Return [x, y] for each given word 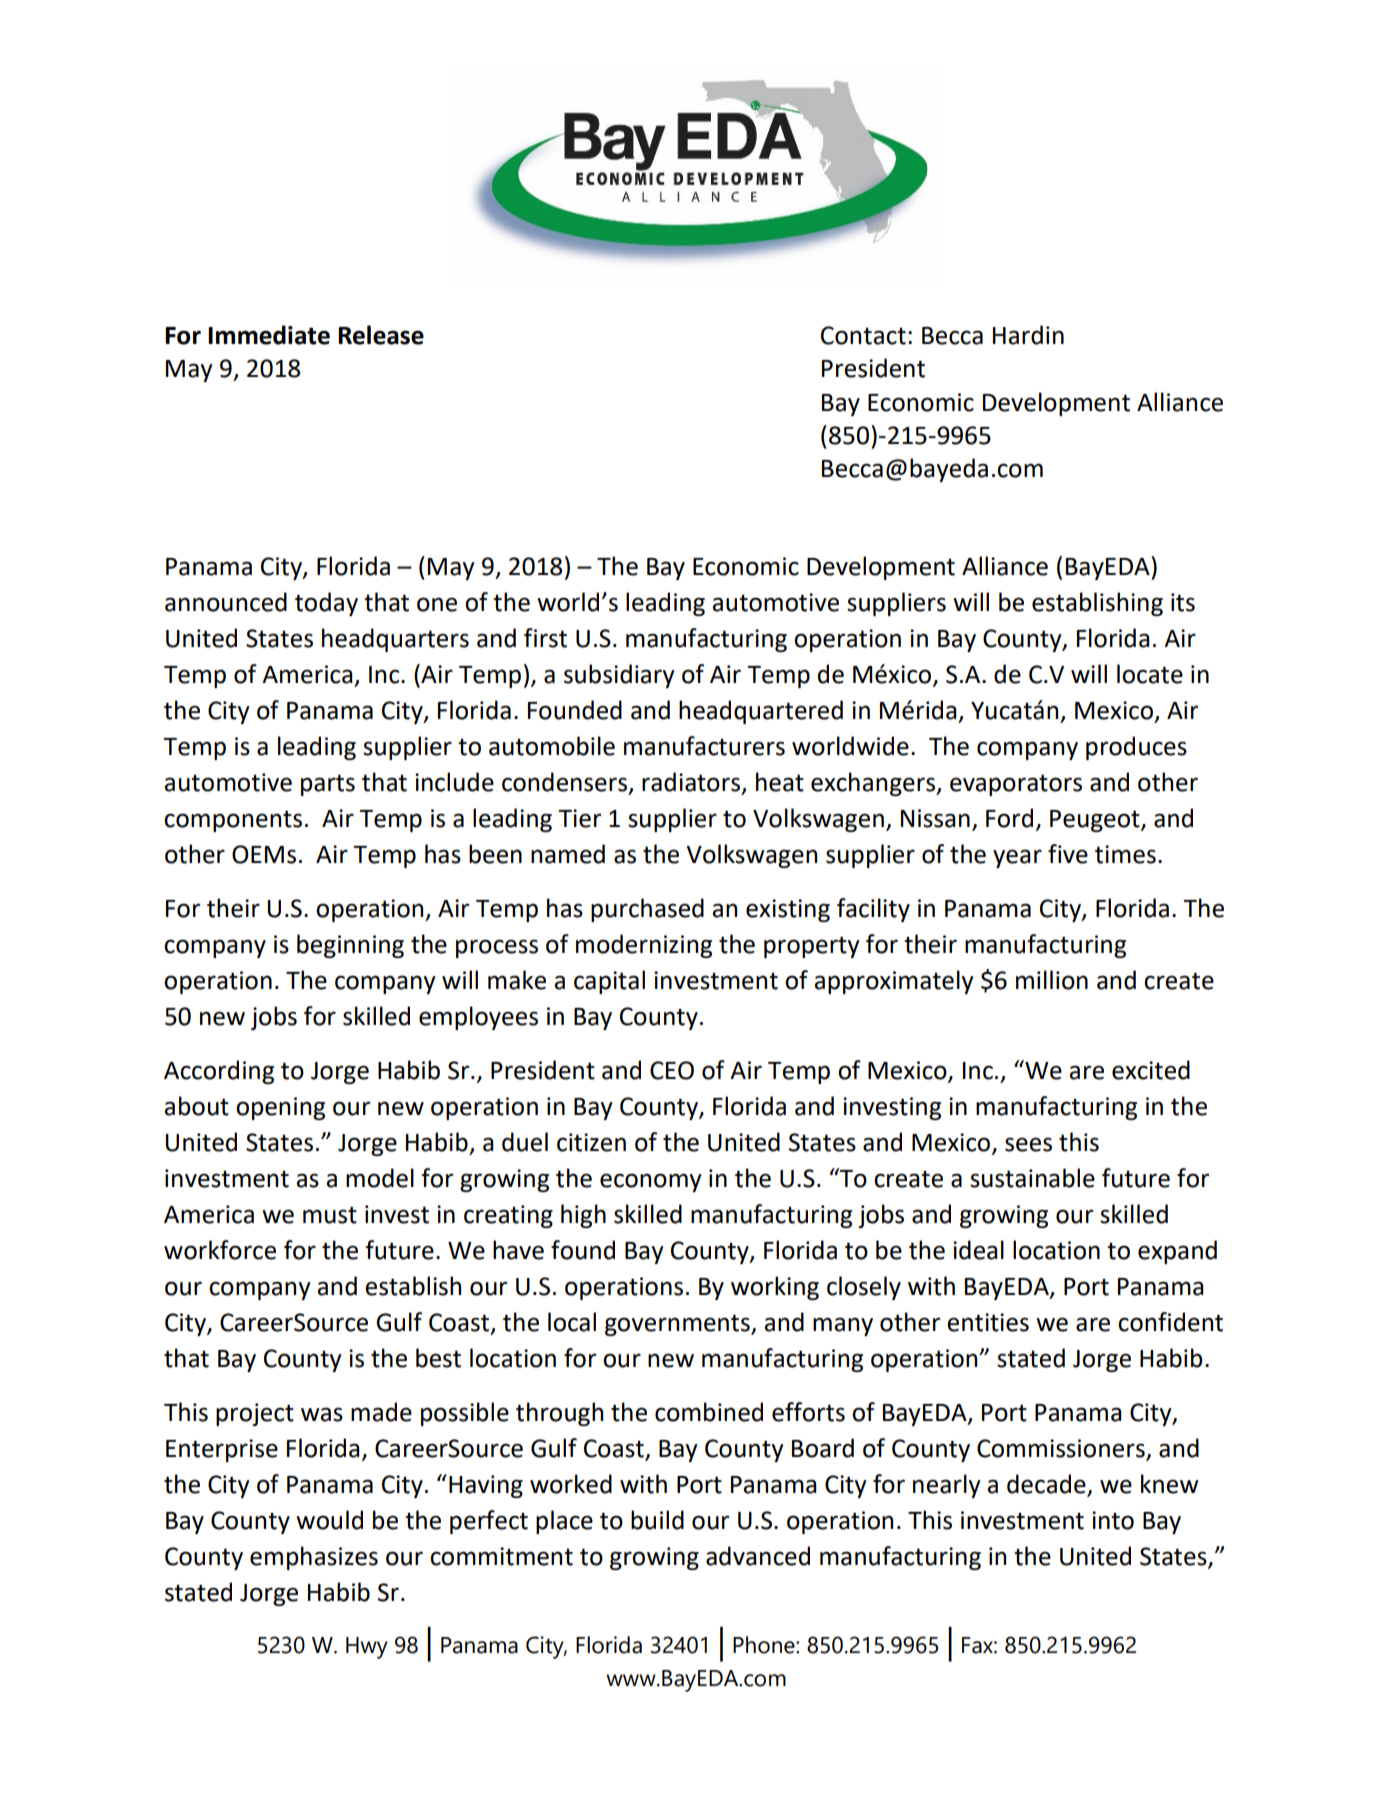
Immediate [269, 335]
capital [609, 982]
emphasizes [314, 1558]
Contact [863, 335]
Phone [765, 1645]
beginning [350, 946]
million [1052, 980]
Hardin [1028, 335]
